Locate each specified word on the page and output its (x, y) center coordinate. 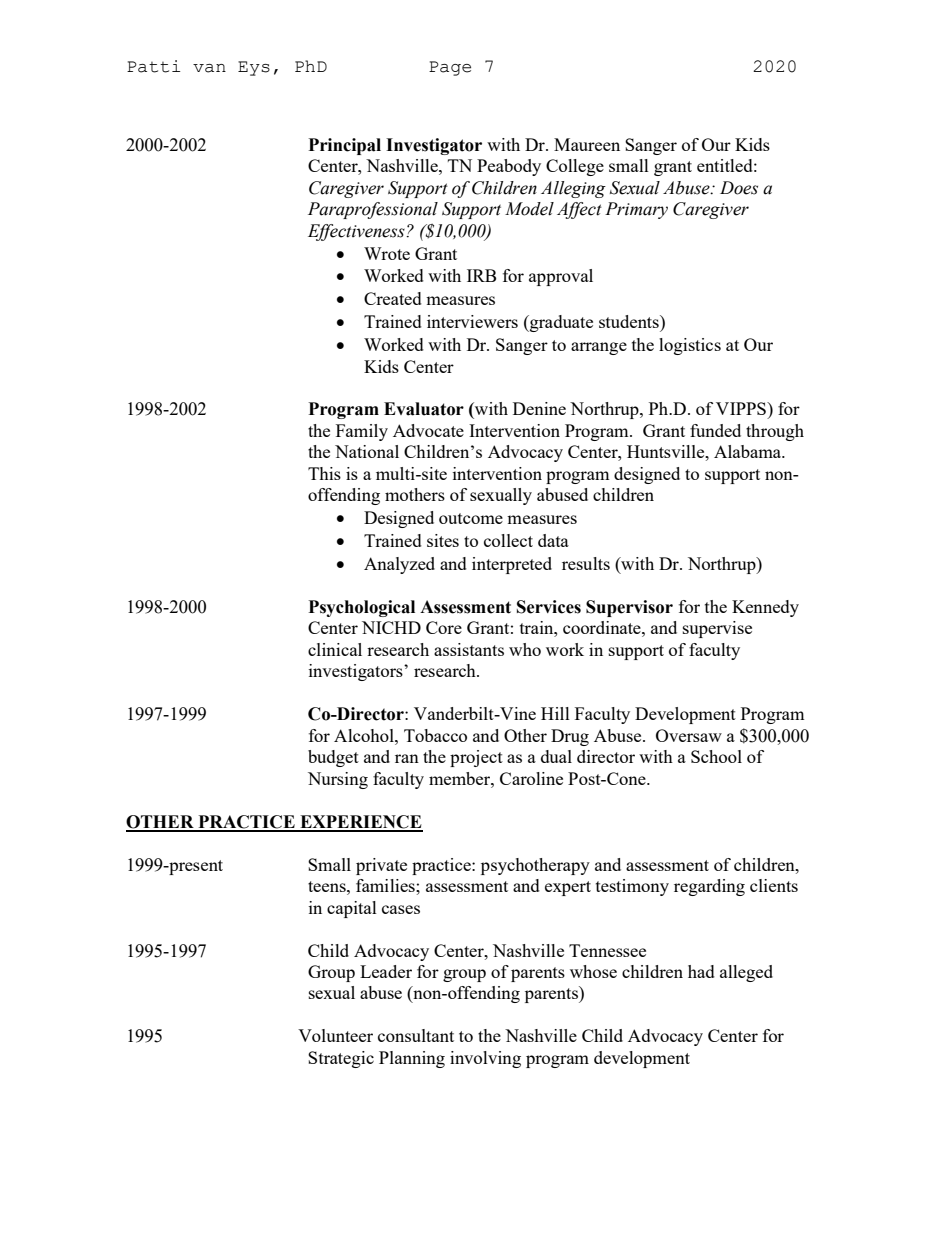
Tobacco (435, 735)
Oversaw (689, 735)
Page (450, 68)
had (701, 971)
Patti (153, 66)
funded (715, 430)
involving (485, 1059)
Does (739, 188)
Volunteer (335, 1035)
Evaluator (424, 409)
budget (333, 758)
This (324, 473)
